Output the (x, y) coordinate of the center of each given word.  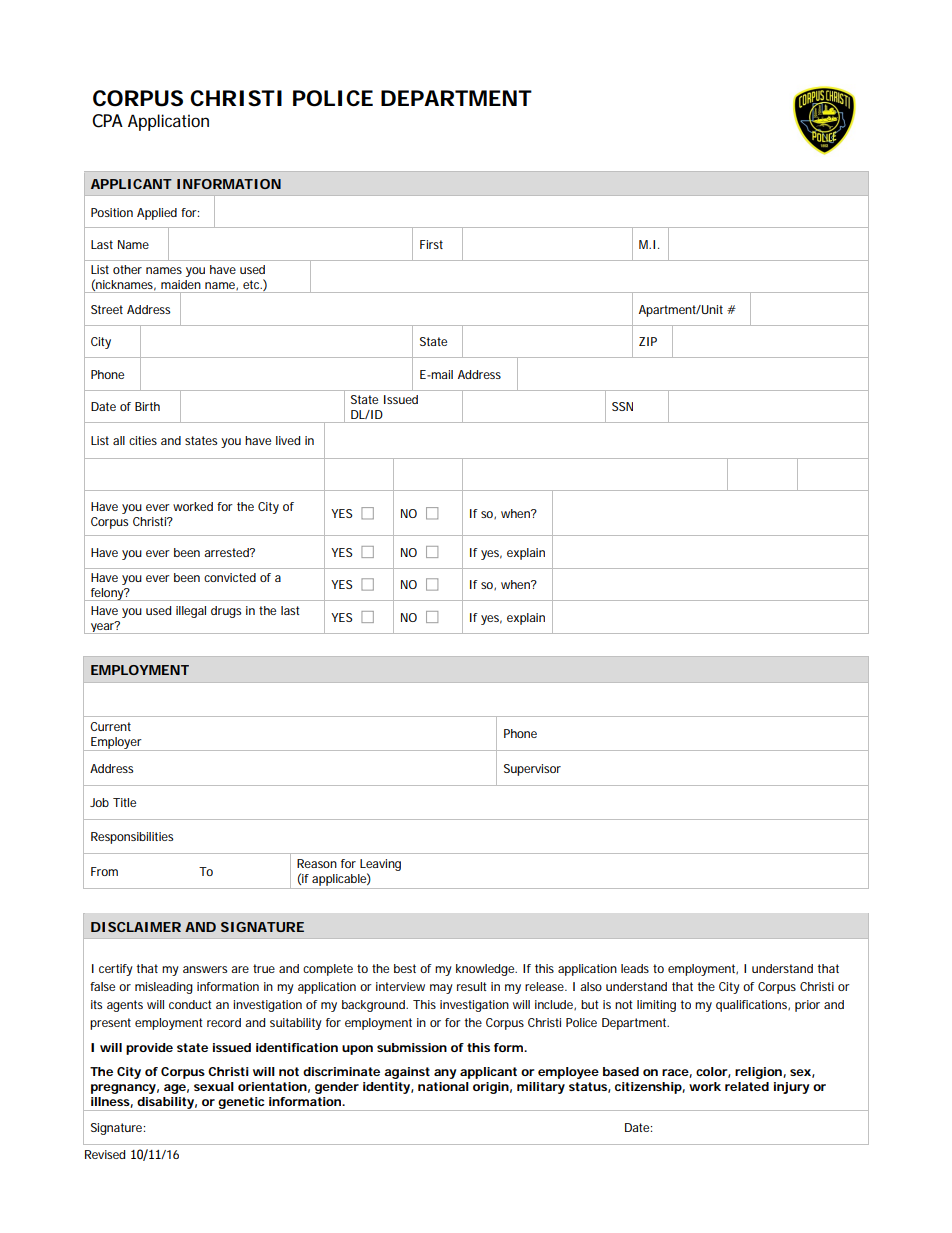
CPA (107, 121)
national (443, 1086)
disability (165, 1104)
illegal (191, 612)
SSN (622, 406)
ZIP (648, 341)
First (431, 244)
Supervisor (532, 770)
